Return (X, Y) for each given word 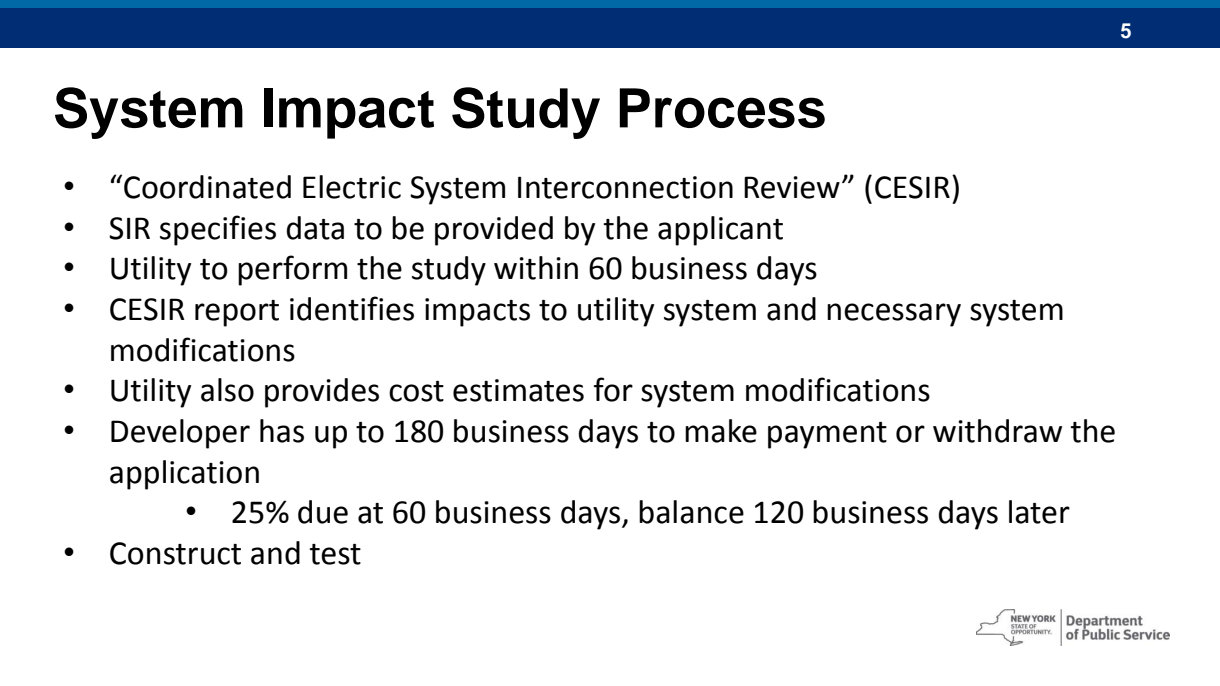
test (335, 554)
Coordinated (207, 187)
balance (691, 512)
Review (792, 187)
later (1039, 512)
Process (722, 108)
